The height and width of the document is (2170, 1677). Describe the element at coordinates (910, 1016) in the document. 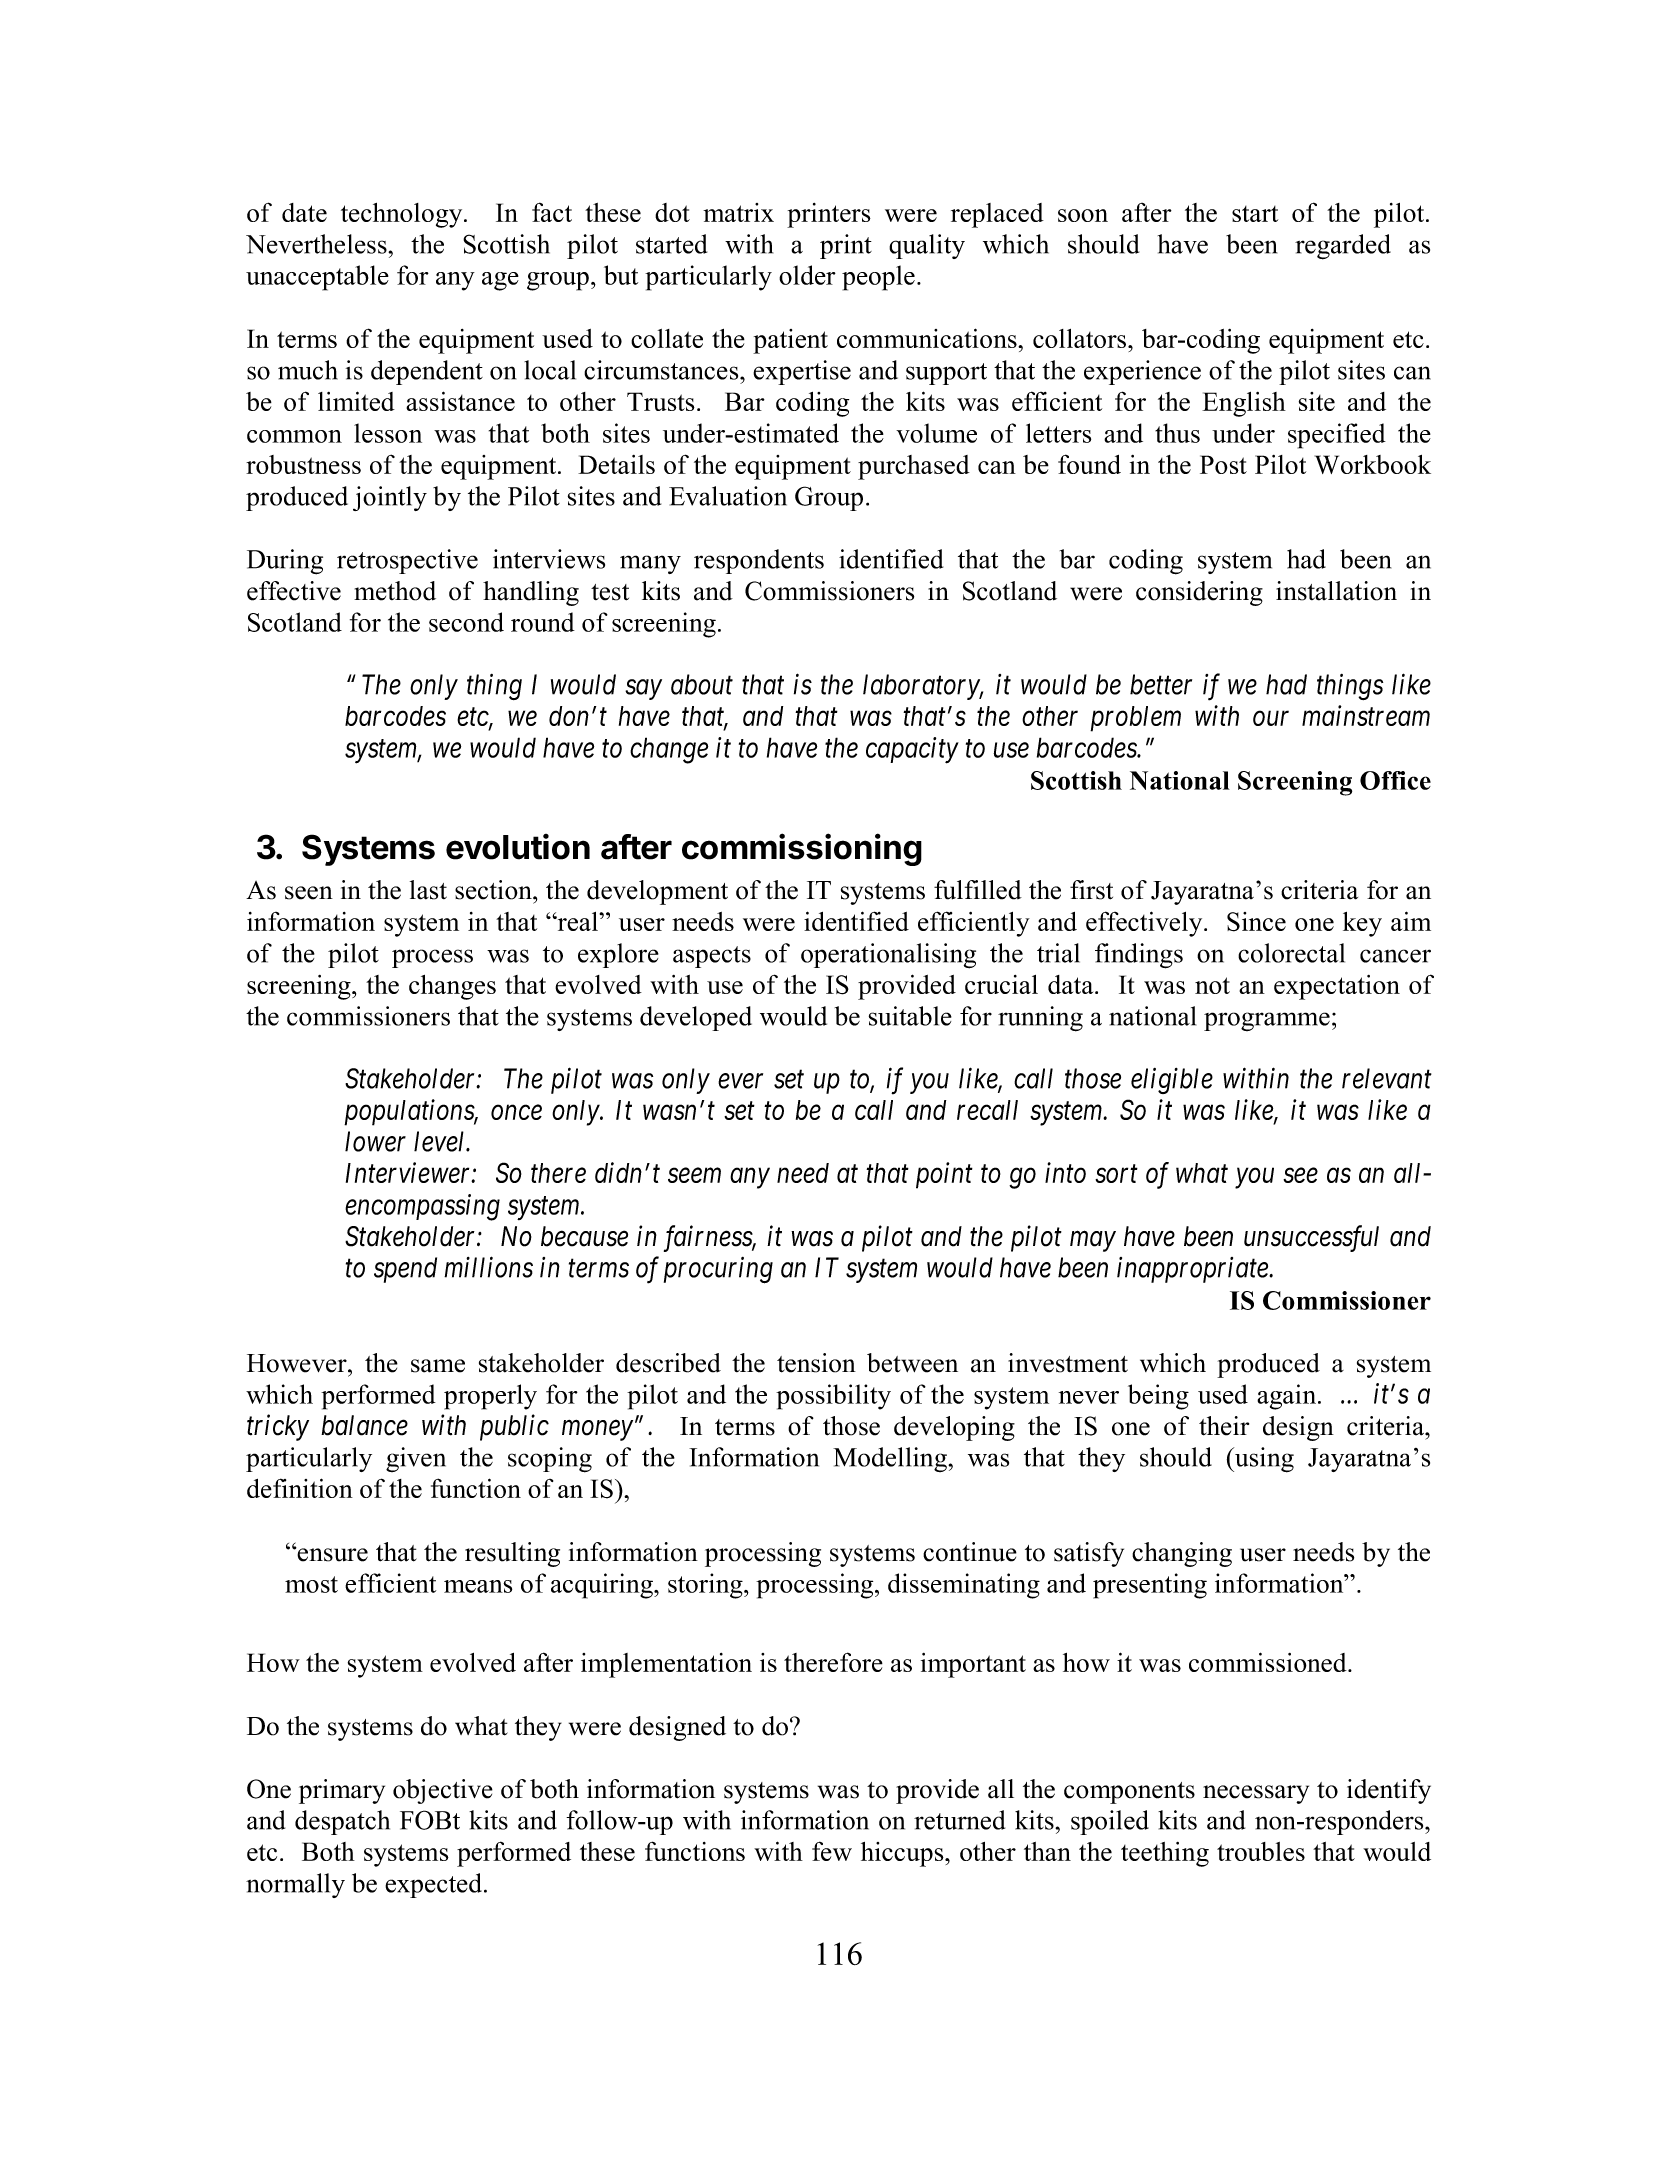

I see `suitable` at that location.
